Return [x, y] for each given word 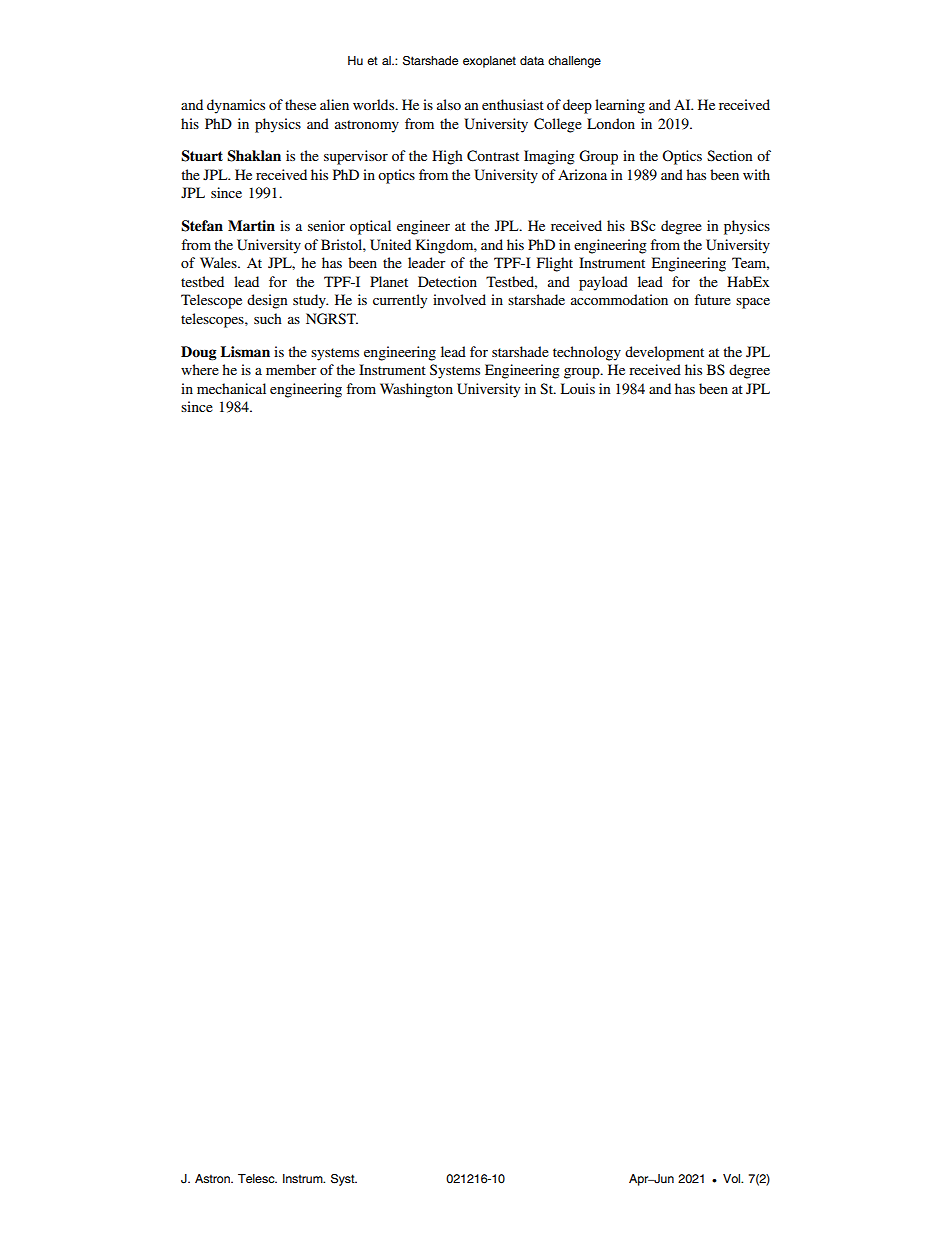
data [532, 60]
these [300, 104]
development [664, 353]
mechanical [231, 388]
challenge [574, 62]
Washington [416, 390]
